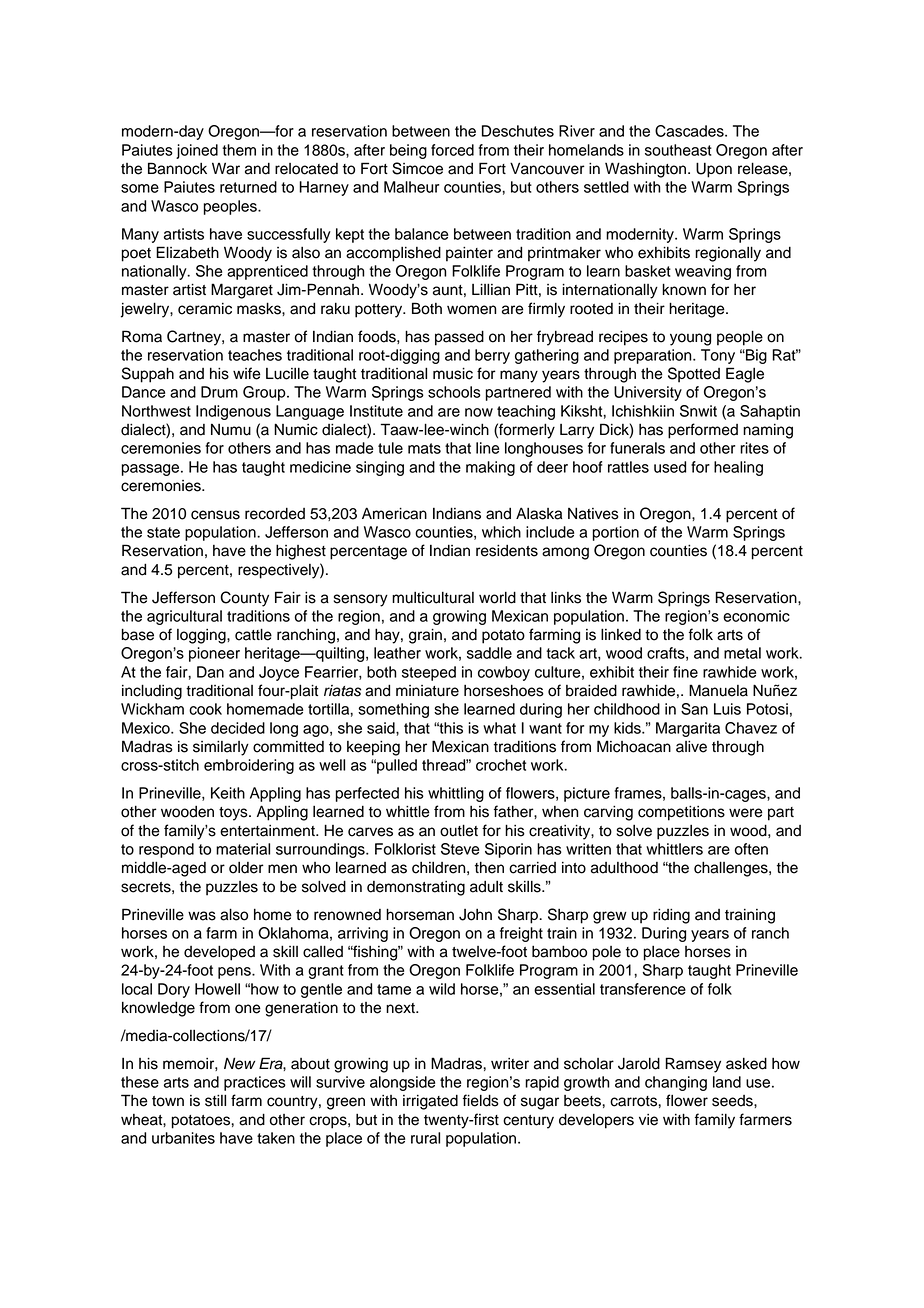 Image resolution: width=924 pixels, height=1308 pixels. Describe the element at coordinates (430, 1102) in the screenshot. I see `irrigated` at that location.
